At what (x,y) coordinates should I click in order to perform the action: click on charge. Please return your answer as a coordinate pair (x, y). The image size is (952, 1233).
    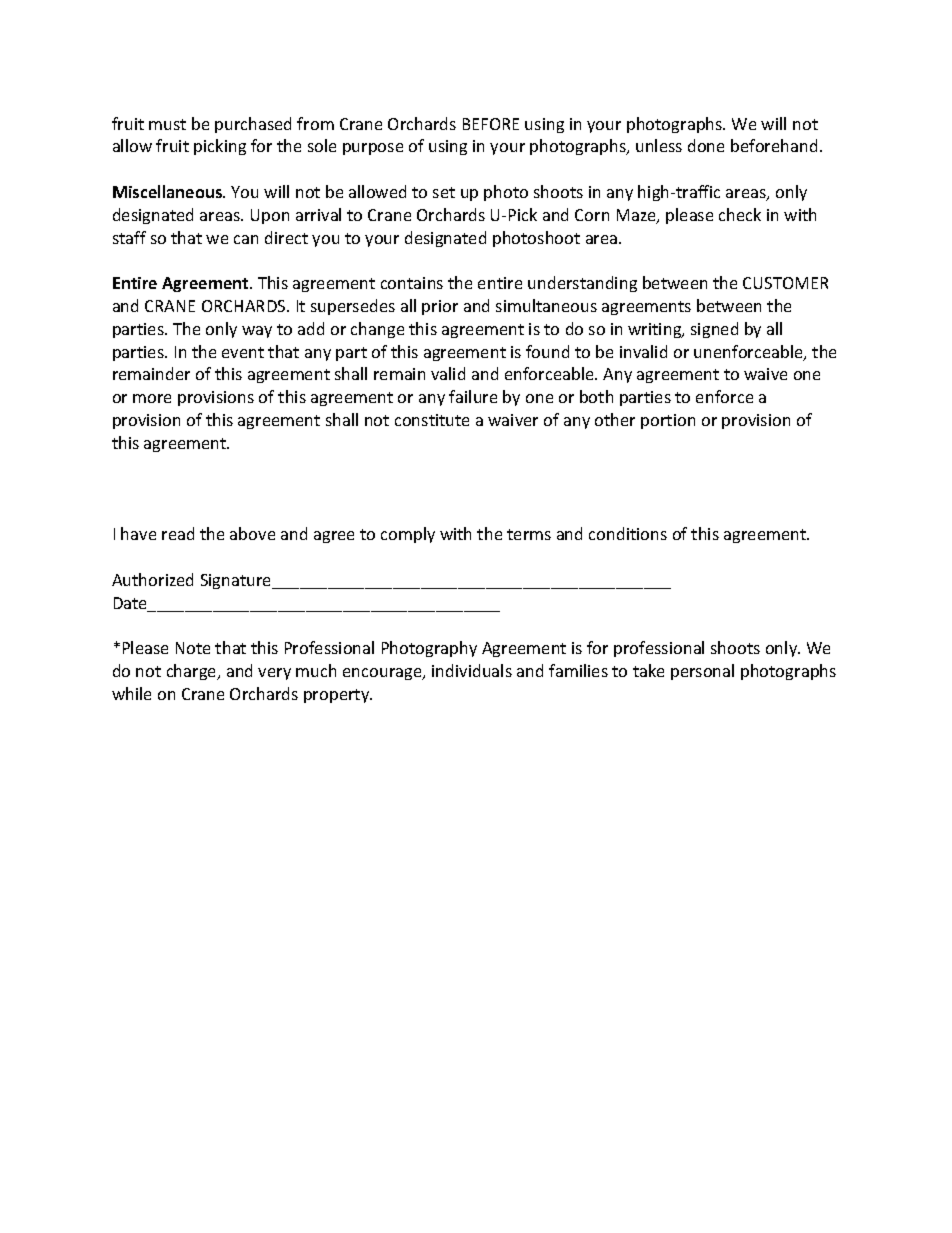
    Looking at the image, I should click on (193, 672).
